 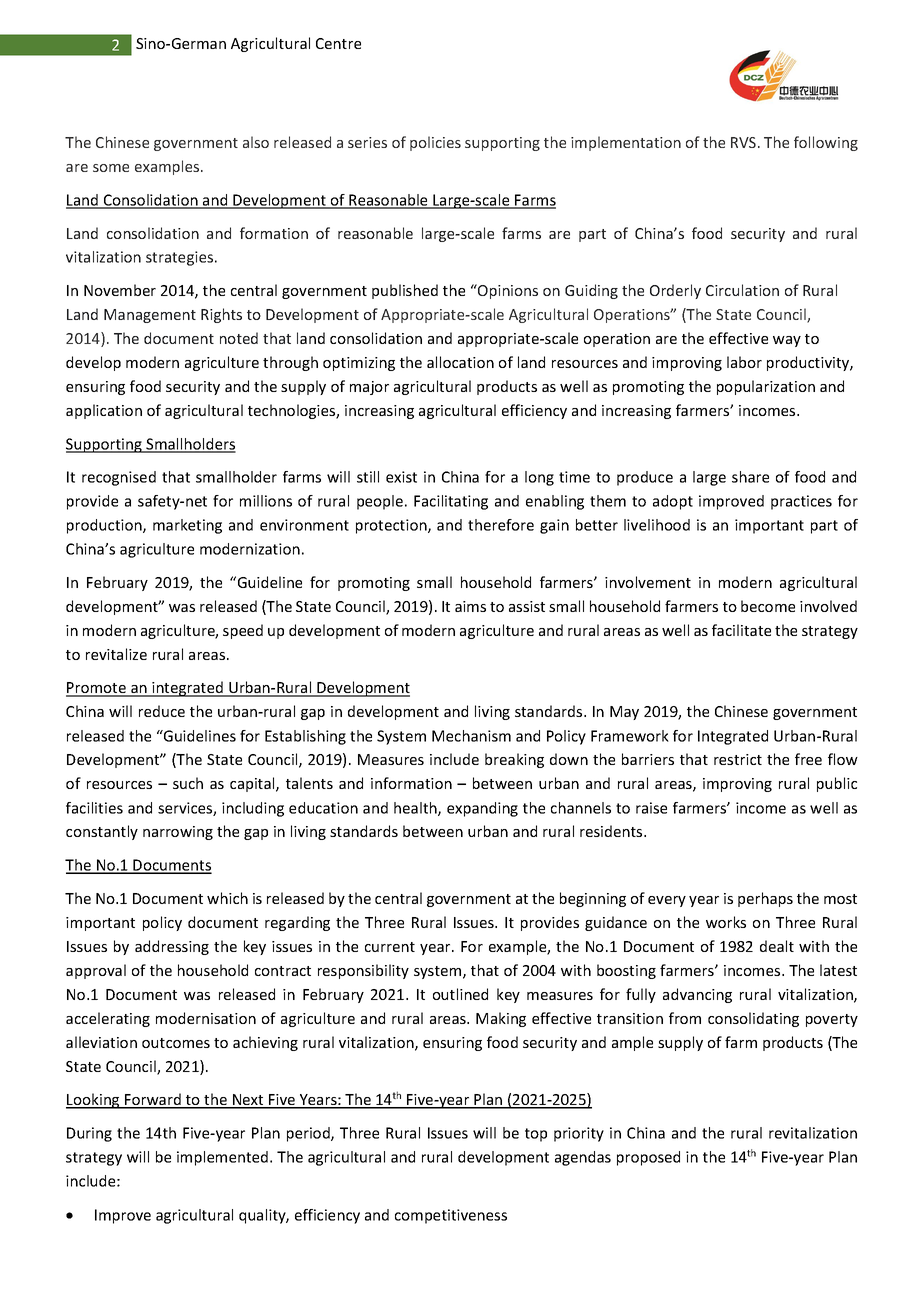 What do you see at coordinates (470, 606) in the screenshot?
I see `aims` at bounding box center [470, 606].
